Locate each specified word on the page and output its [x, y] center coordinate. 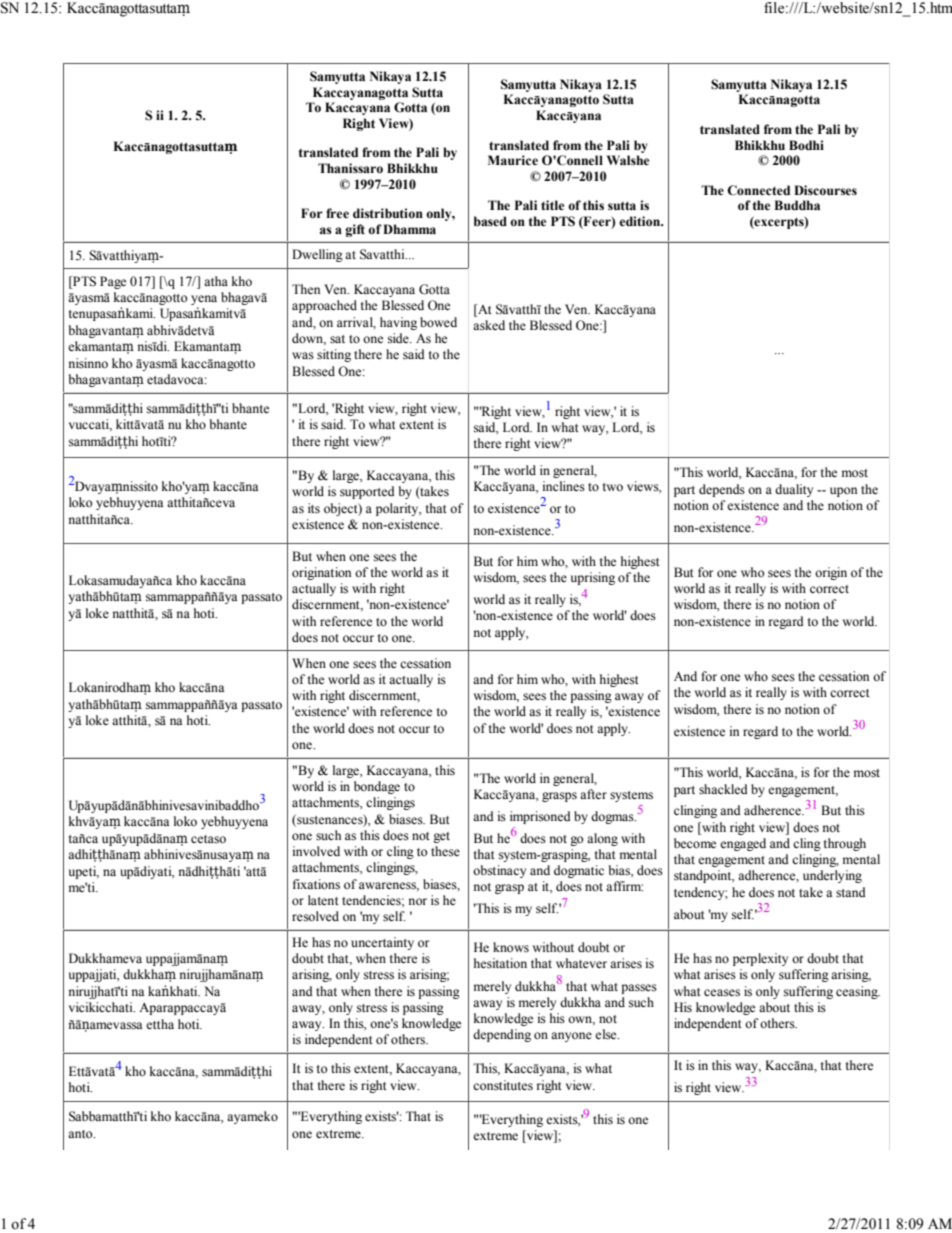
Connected [758, 190]
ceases [722, 993]
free [337, 213]
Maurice [513, 160]
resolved [315, 916]
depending [502, 1035]
